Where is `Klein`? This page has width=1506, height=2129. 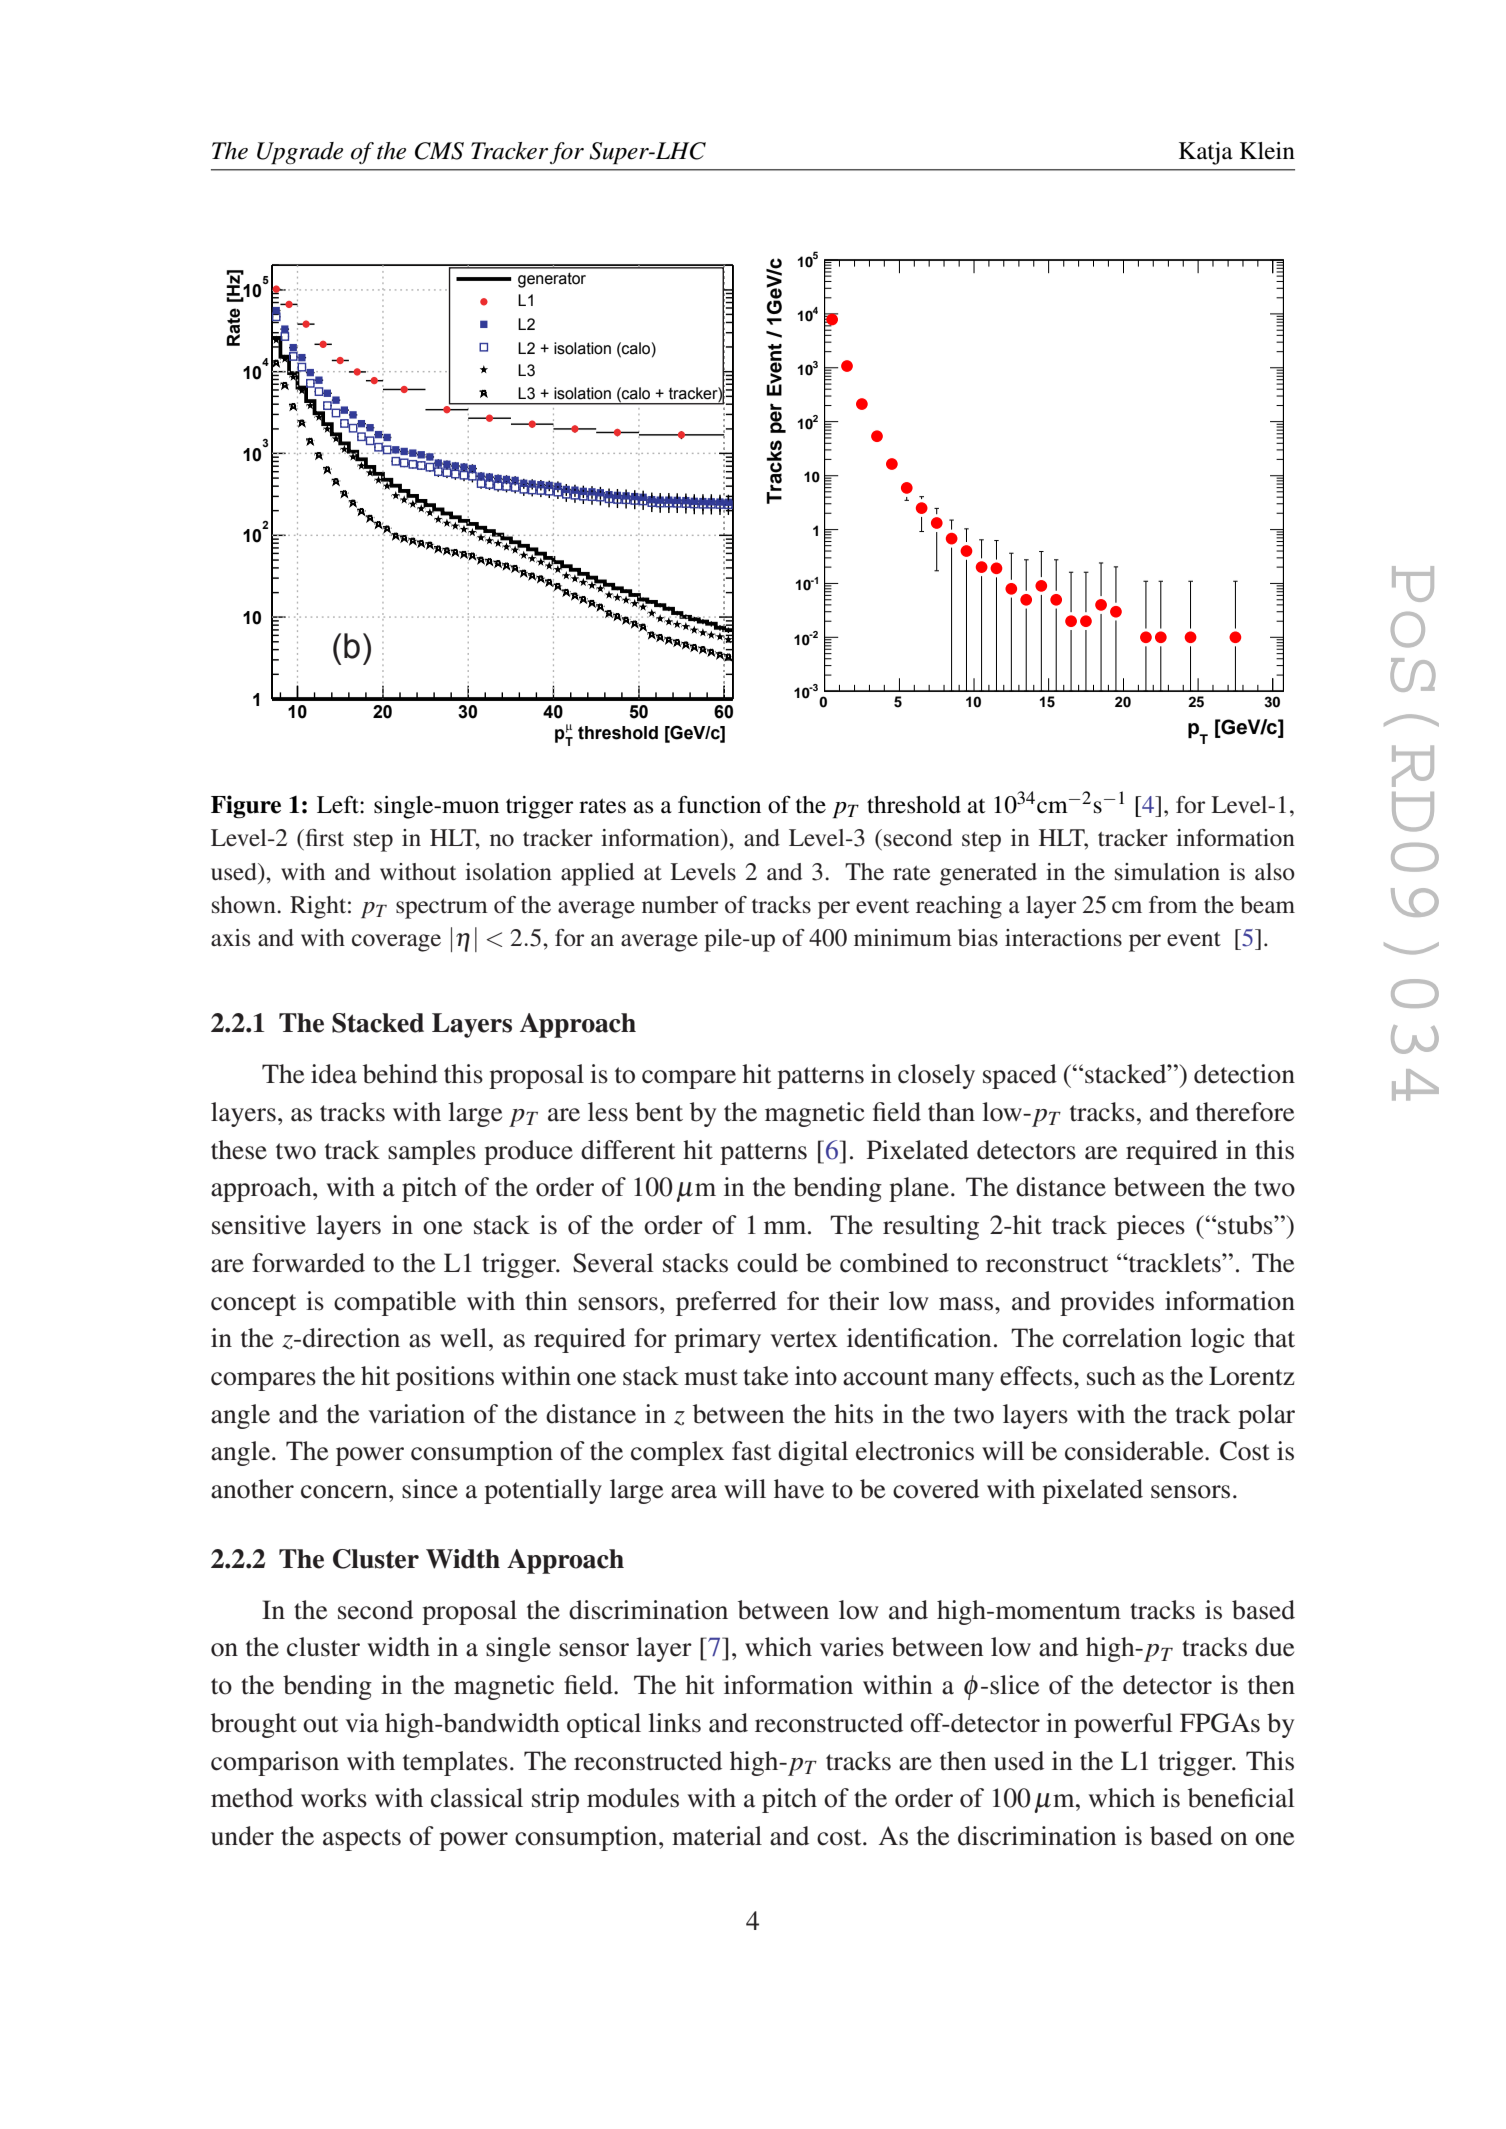
Klein is located at coordinates (1267, 151).
